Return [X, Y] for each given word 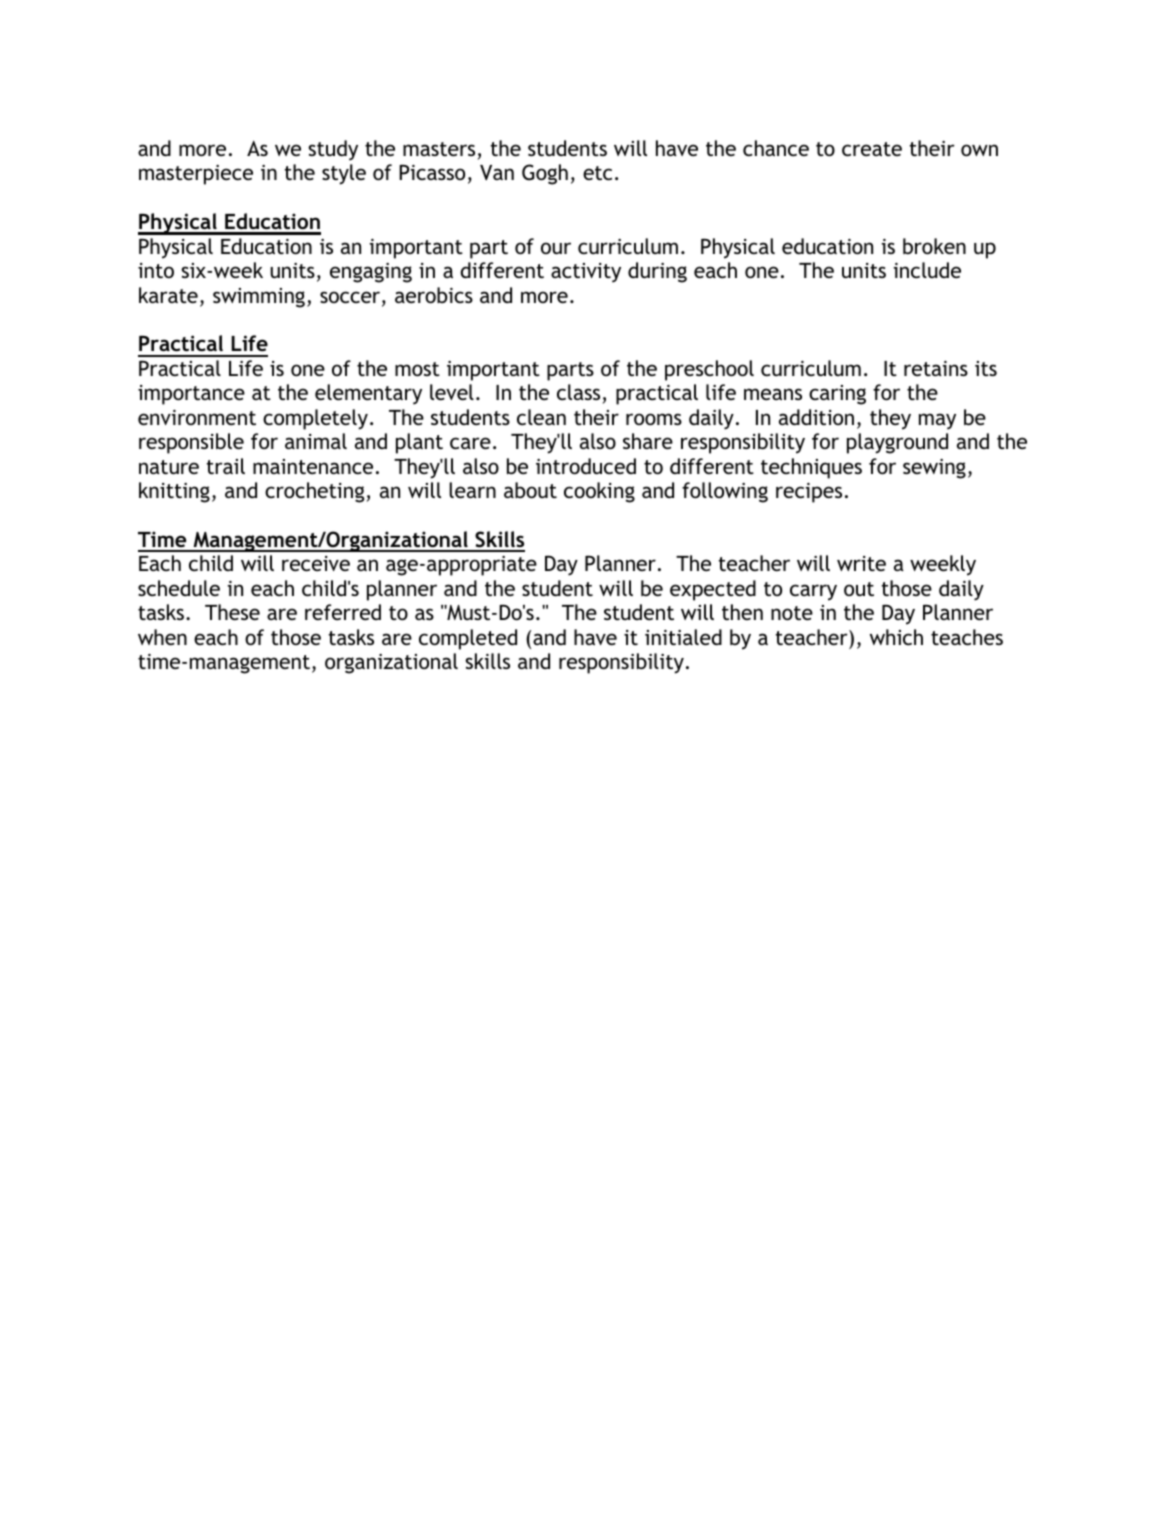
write [861, 563]
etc [597, 173]
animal [316, 441]
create [872, 149]
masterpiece [196, 175]
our [556, 248]
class [578, 392]
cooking [599, 492]
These [232, 612]
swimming [259, 298]
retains [936, 368]
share [648, 441]
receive [316, 563]
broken [934, 246]
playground [897, 443]
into [156, 270]
